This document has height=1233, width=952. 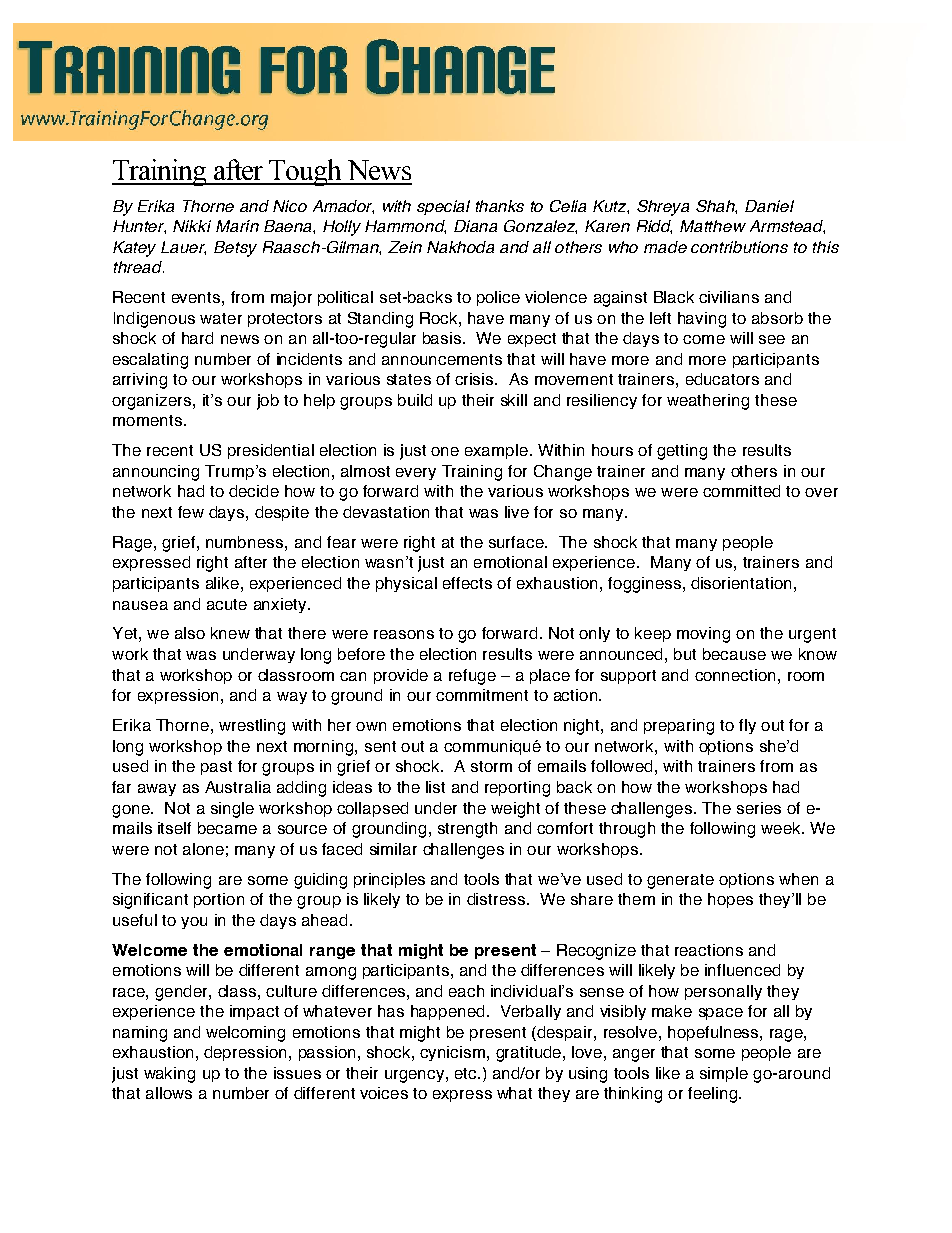 I want to click on waking, so click(x=169, y=1075).
